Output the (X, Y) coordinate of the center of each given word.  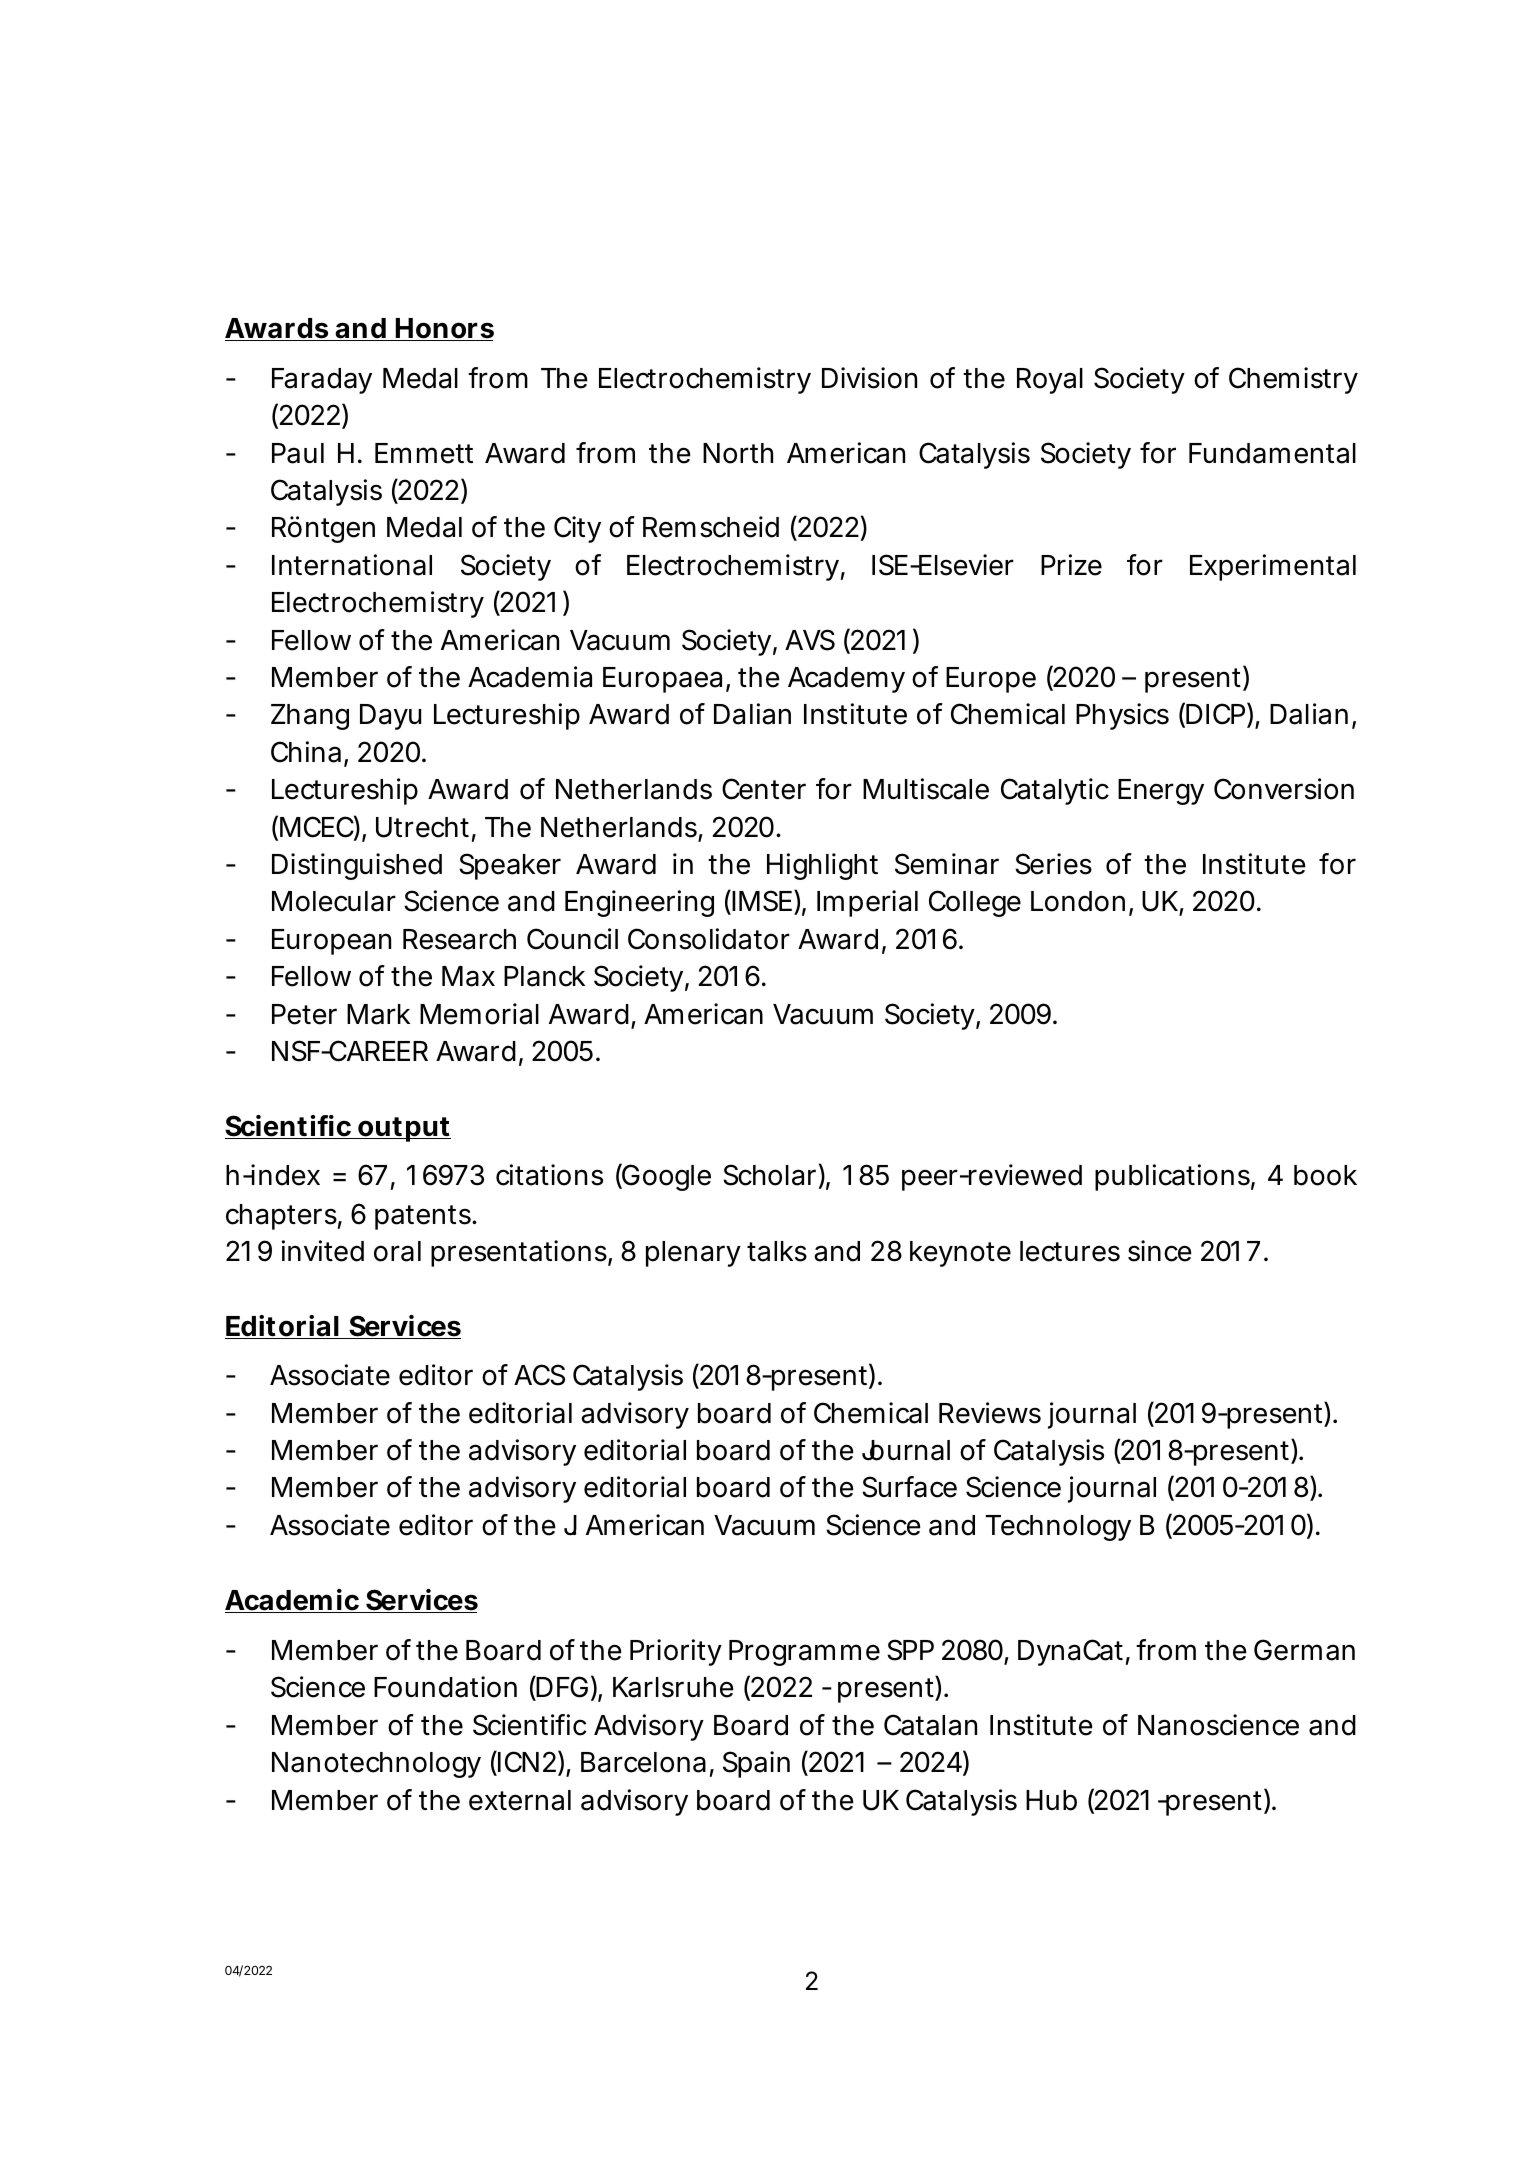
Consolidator (709, 939)
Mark (378, 1014)
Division (869, 378)
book (1325, 1175)
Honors (444, 329)
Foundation (445, 1687)
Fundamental (1272, 453)
